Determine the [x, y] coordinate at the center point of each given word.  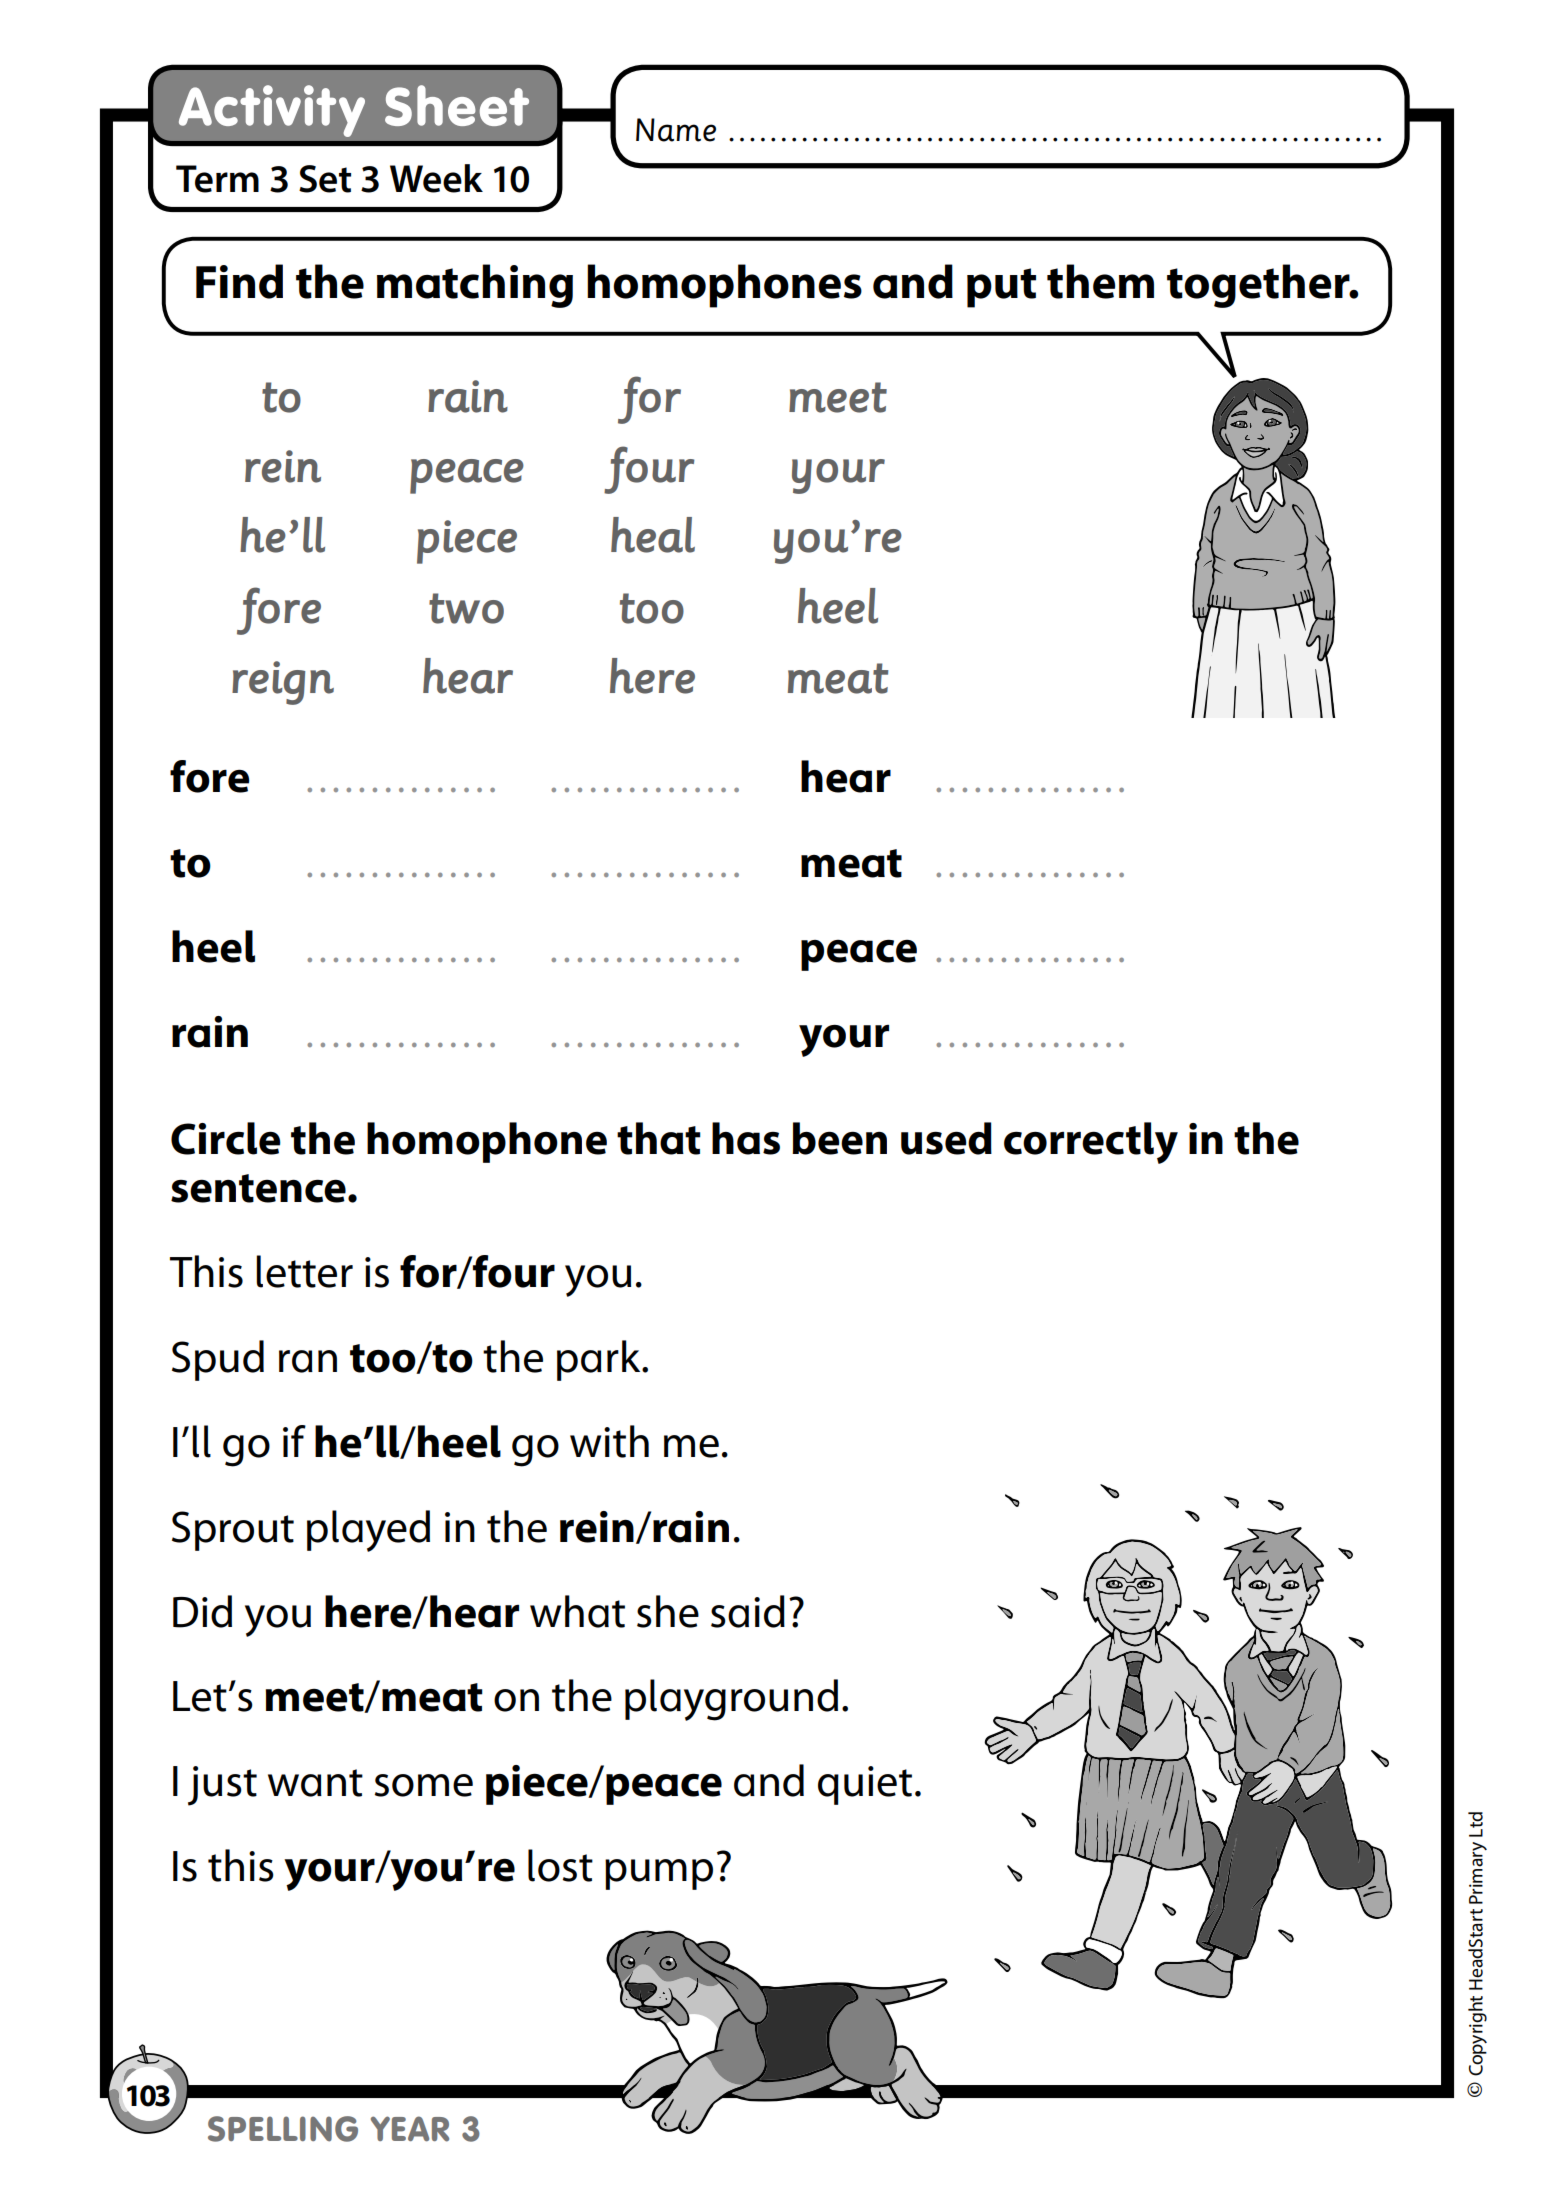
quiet [865, 1785]
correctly [1091, 1143]
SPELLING [283, 2129]
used [946, 1138]
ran [308, 1361]
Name [676, 130]
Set [325, 179]
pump [659, 1874]
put [1001, 288]
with [609, 1441]
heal [653, 535]
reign [283, 683]
